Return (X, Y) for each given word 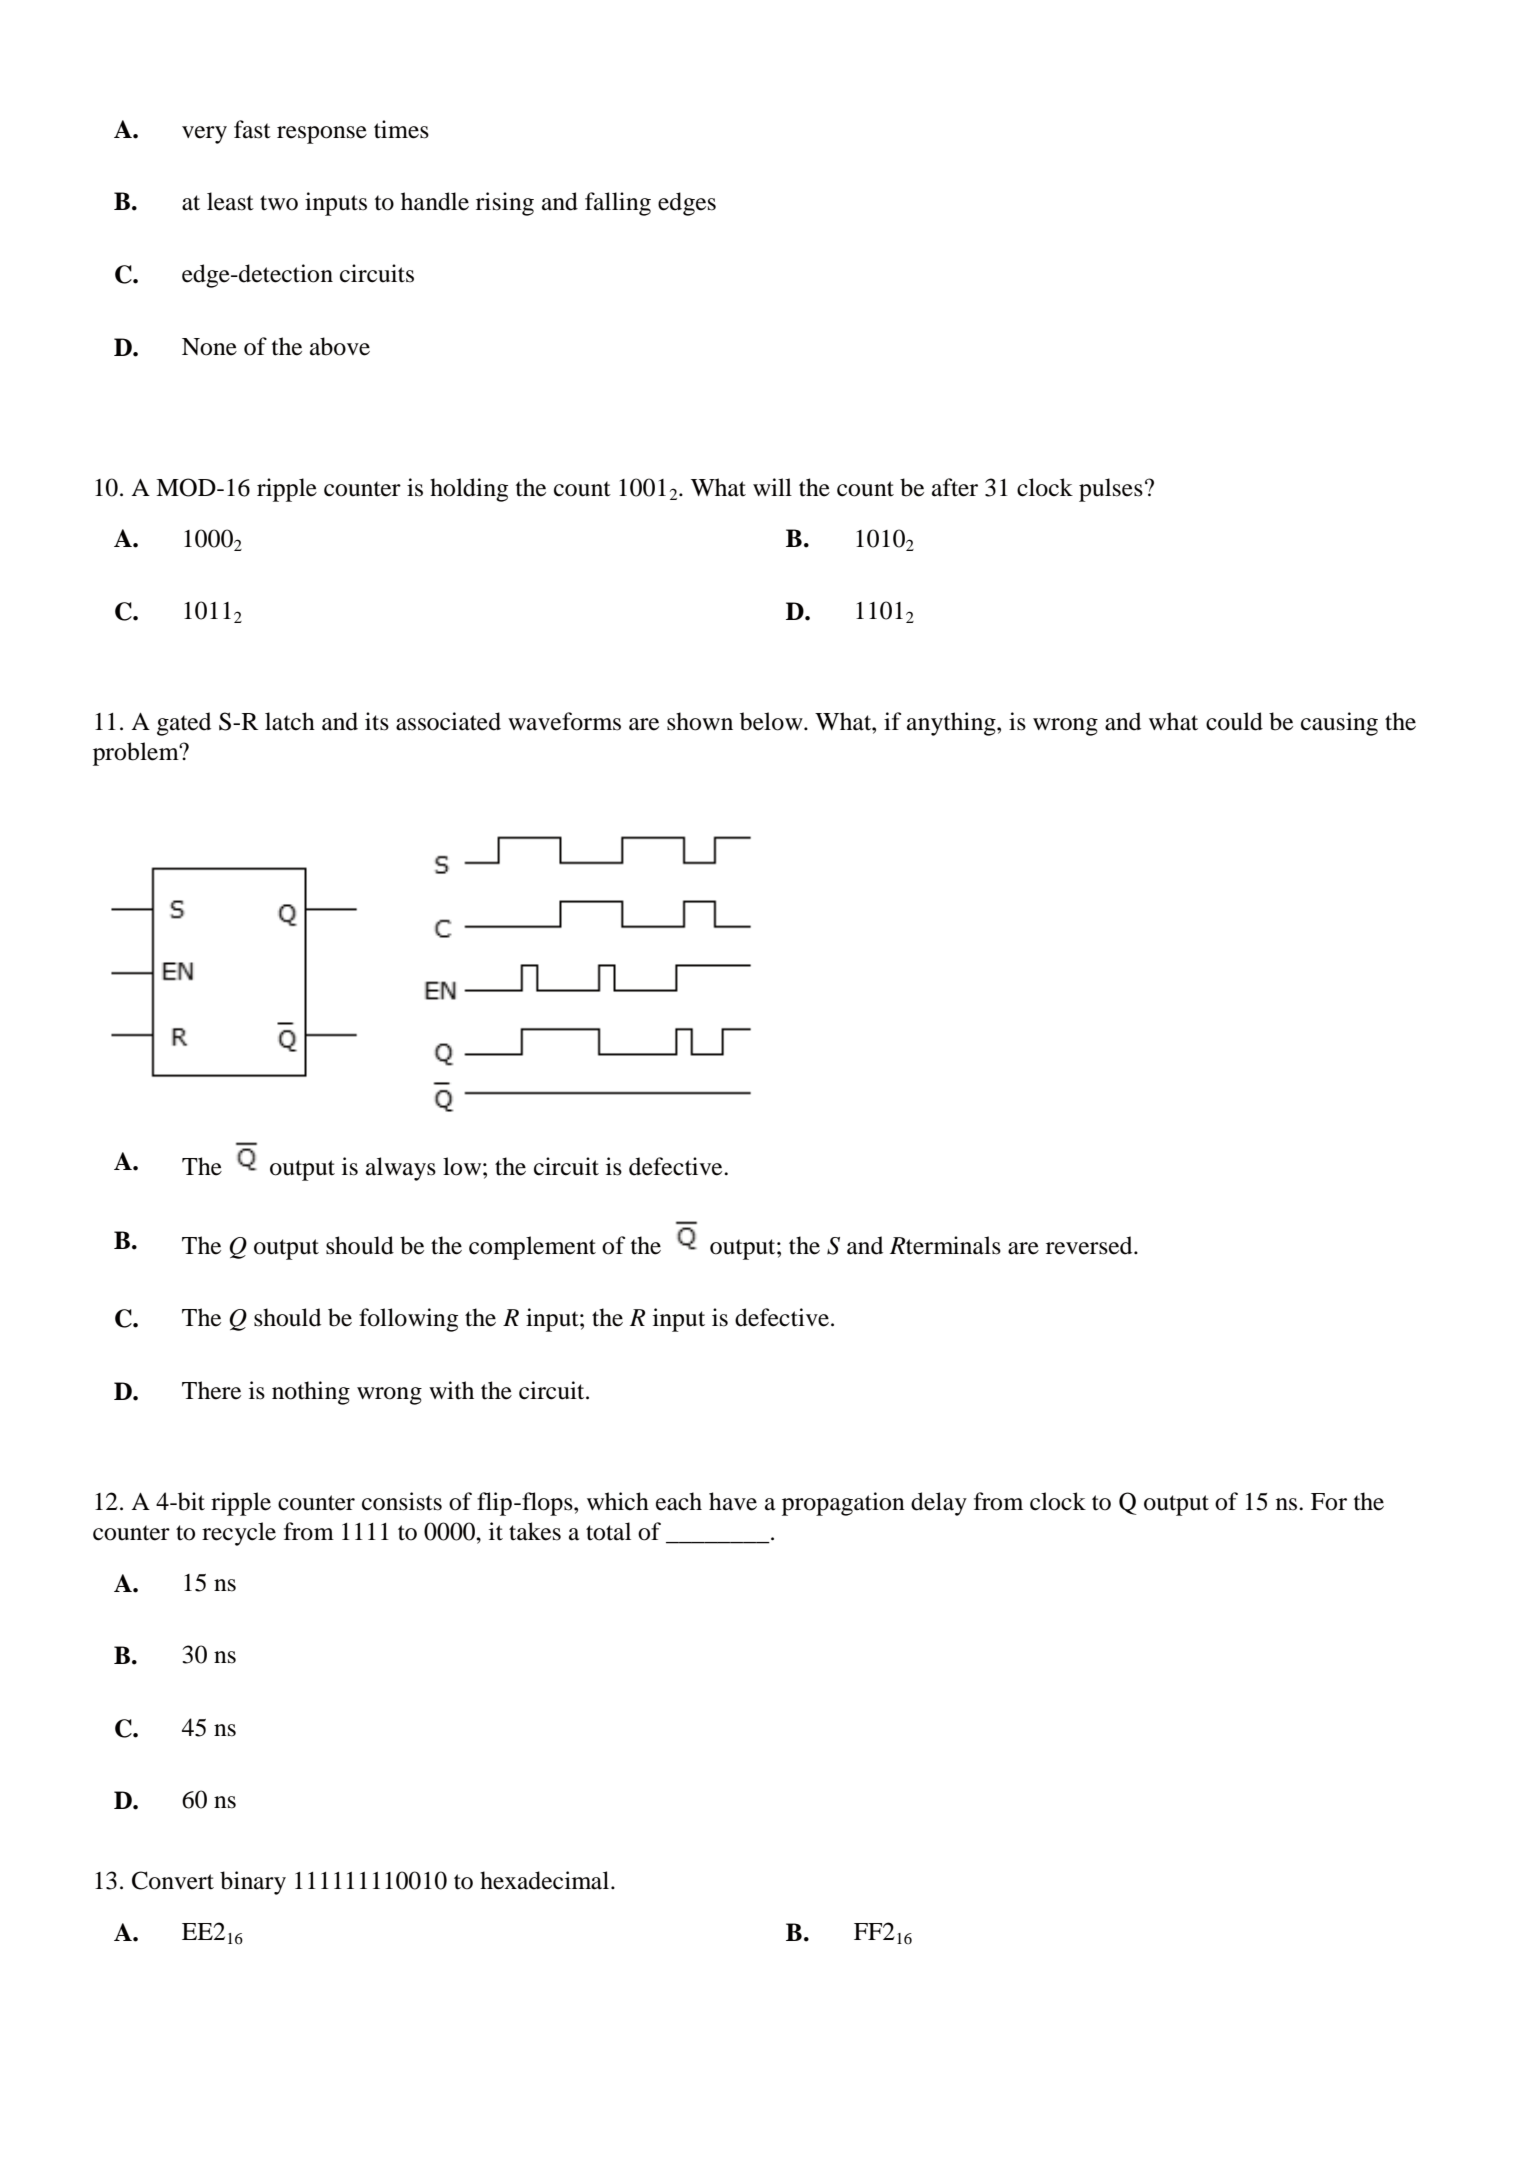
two (279, 203)
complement (532, 1248)
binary (253, 1883)
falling (618, 204)
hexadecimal (546, 1880)
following (408, 1320)
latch (290, 721)
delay (939, 1504)
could (1234, 721)
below (772, 721)
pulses (1111, 490)
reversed (1090, 1245)
